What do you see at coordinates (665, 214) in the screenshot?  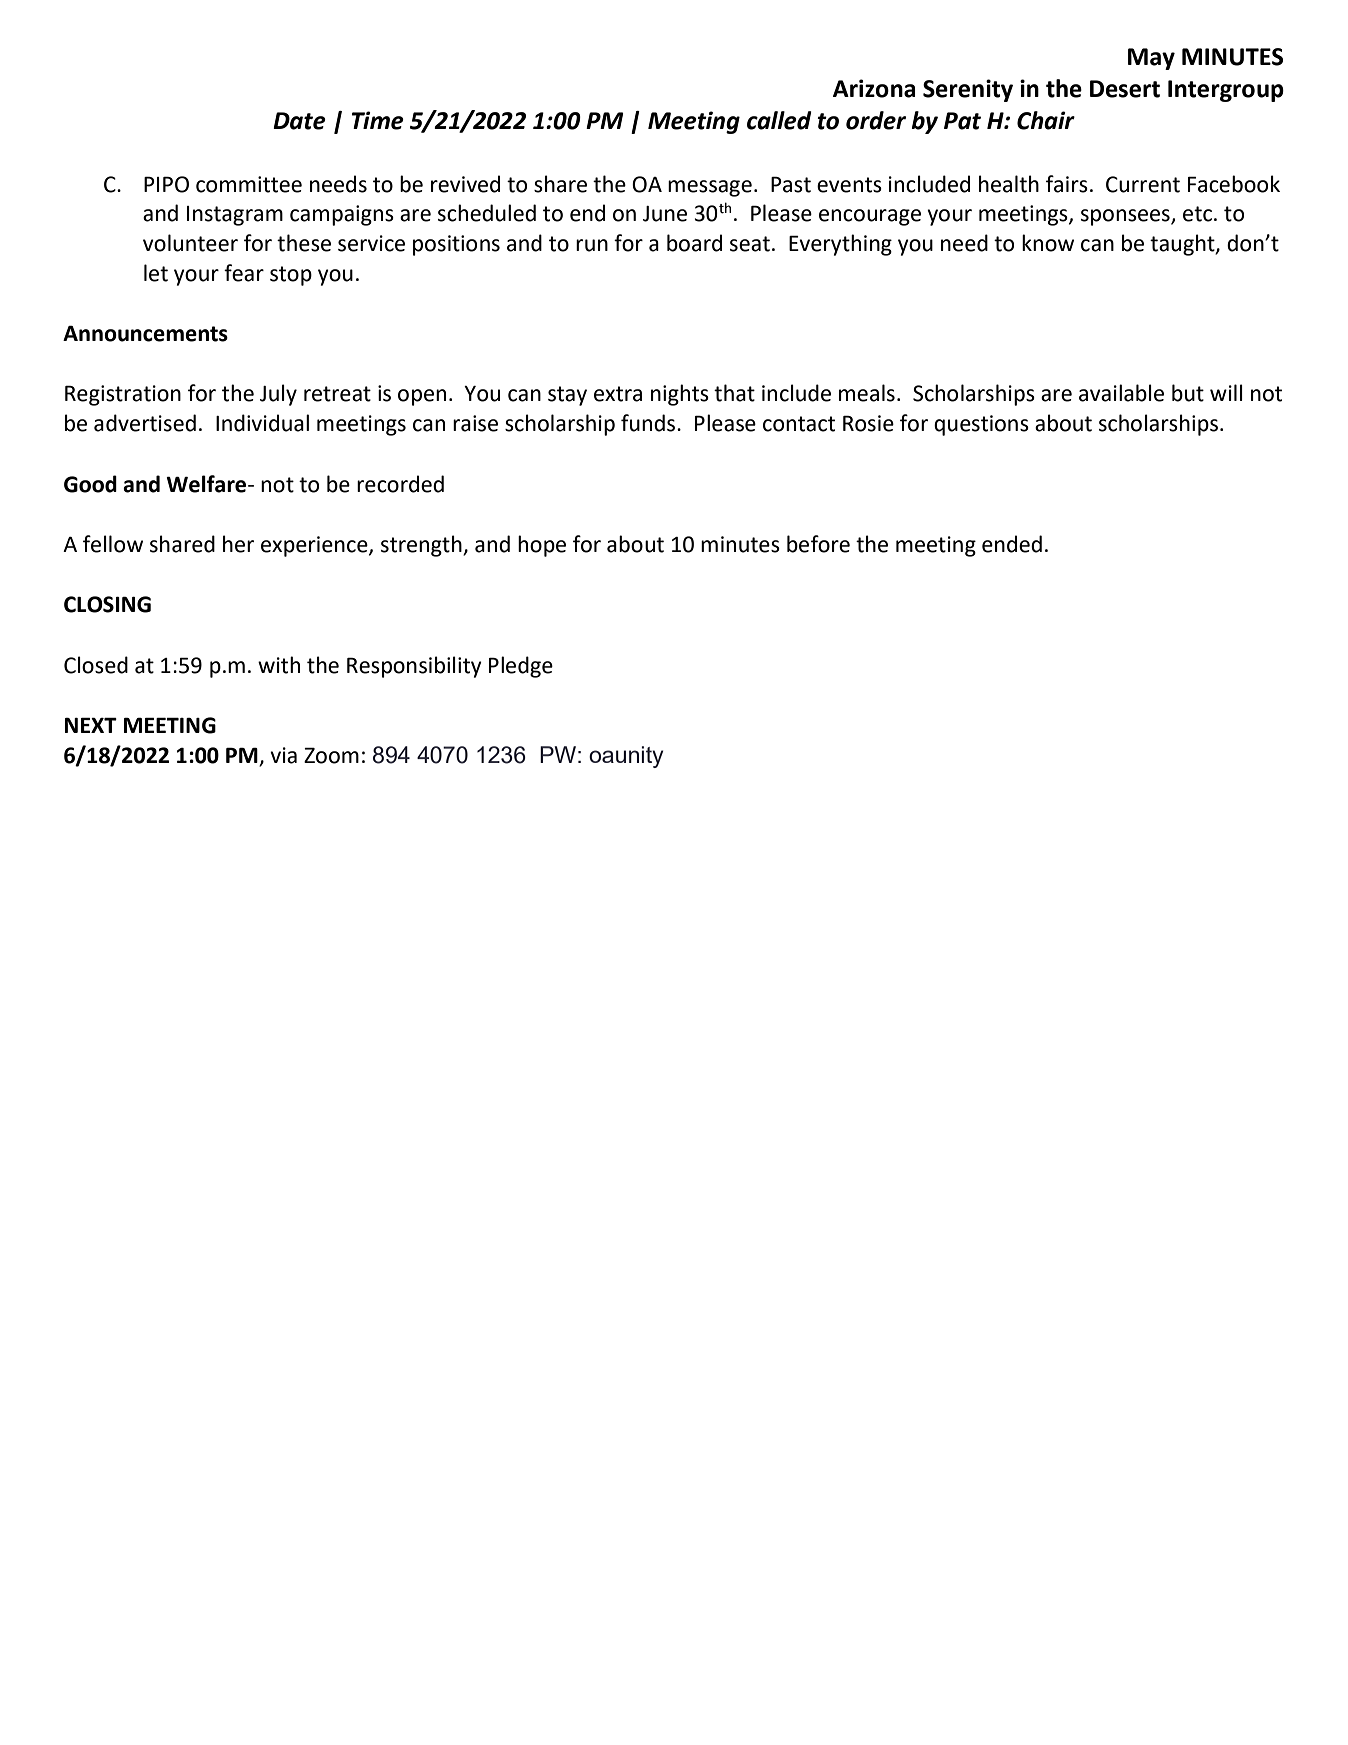 I see `June` at bounding box center [665, 214].
